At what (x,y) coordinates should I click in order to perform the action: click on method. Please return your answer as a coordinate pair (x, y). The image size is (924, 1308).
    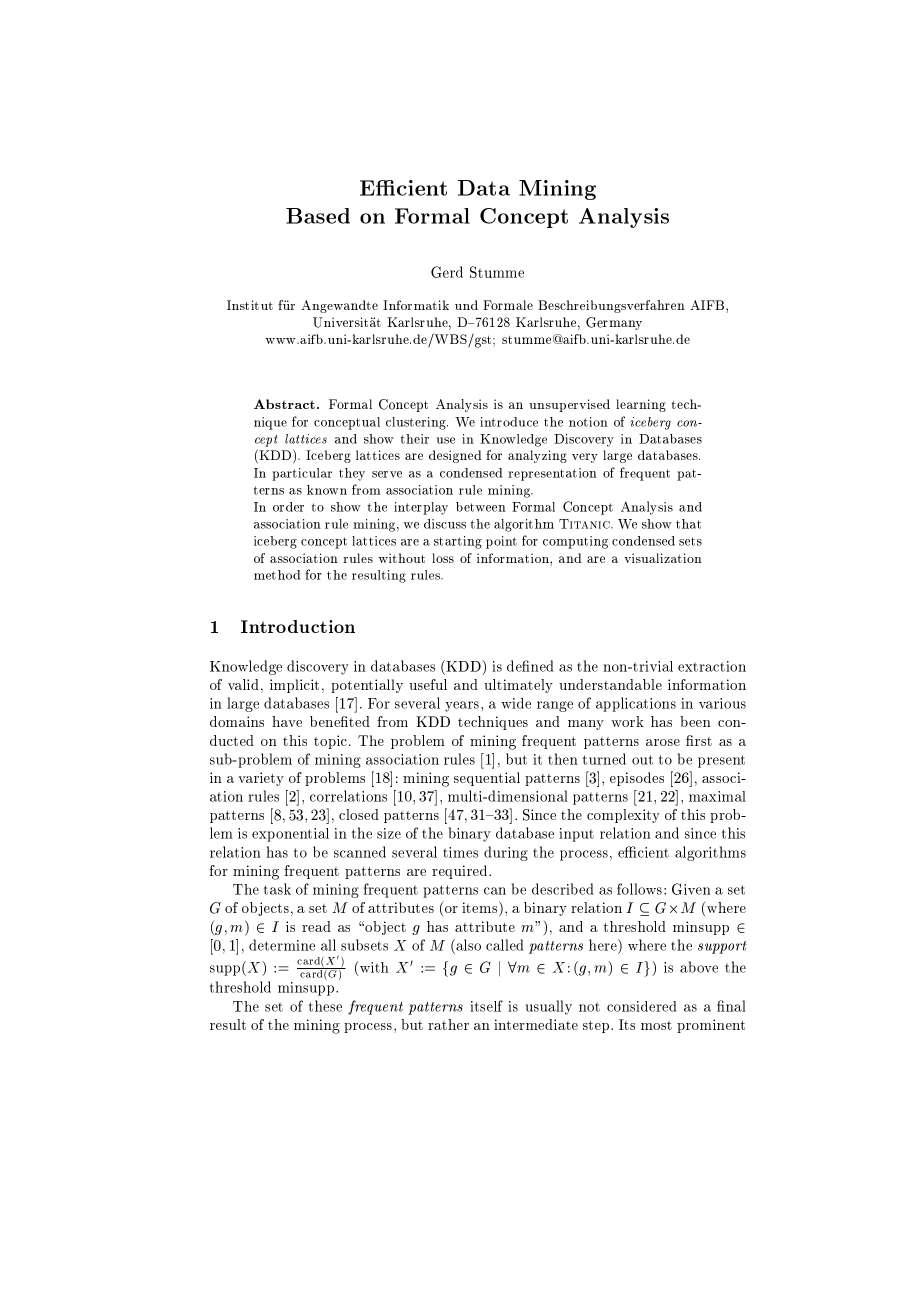
    Looking at the image, I should click on (277, 575).
